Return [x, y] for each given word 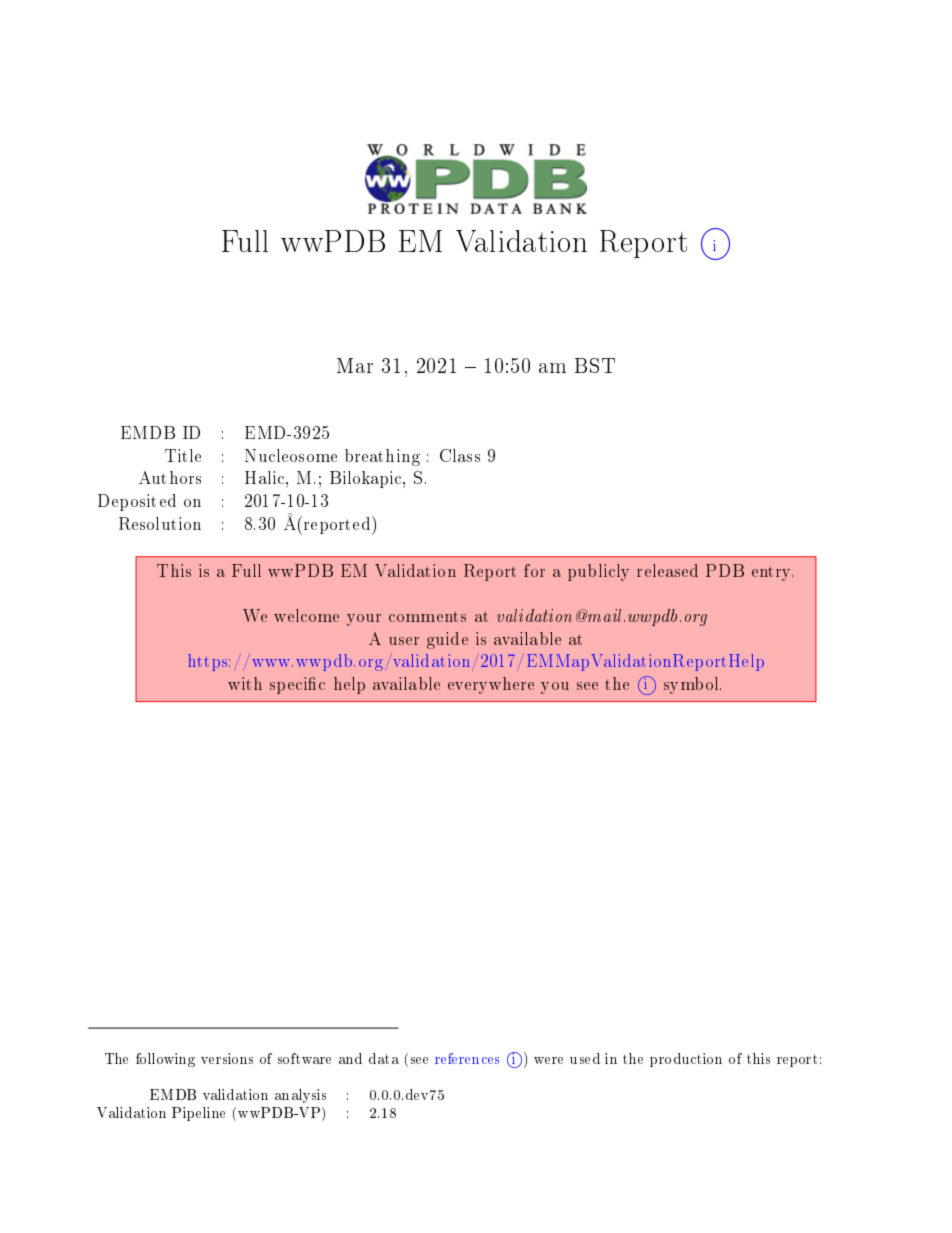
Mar [355, 365]
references [467, 1058]
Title [183, 455]
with [245, 683]
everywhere [491, 685]
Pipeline [198, 1114]
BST [595, 365]
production [686, 1060]
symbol [692, 685]
